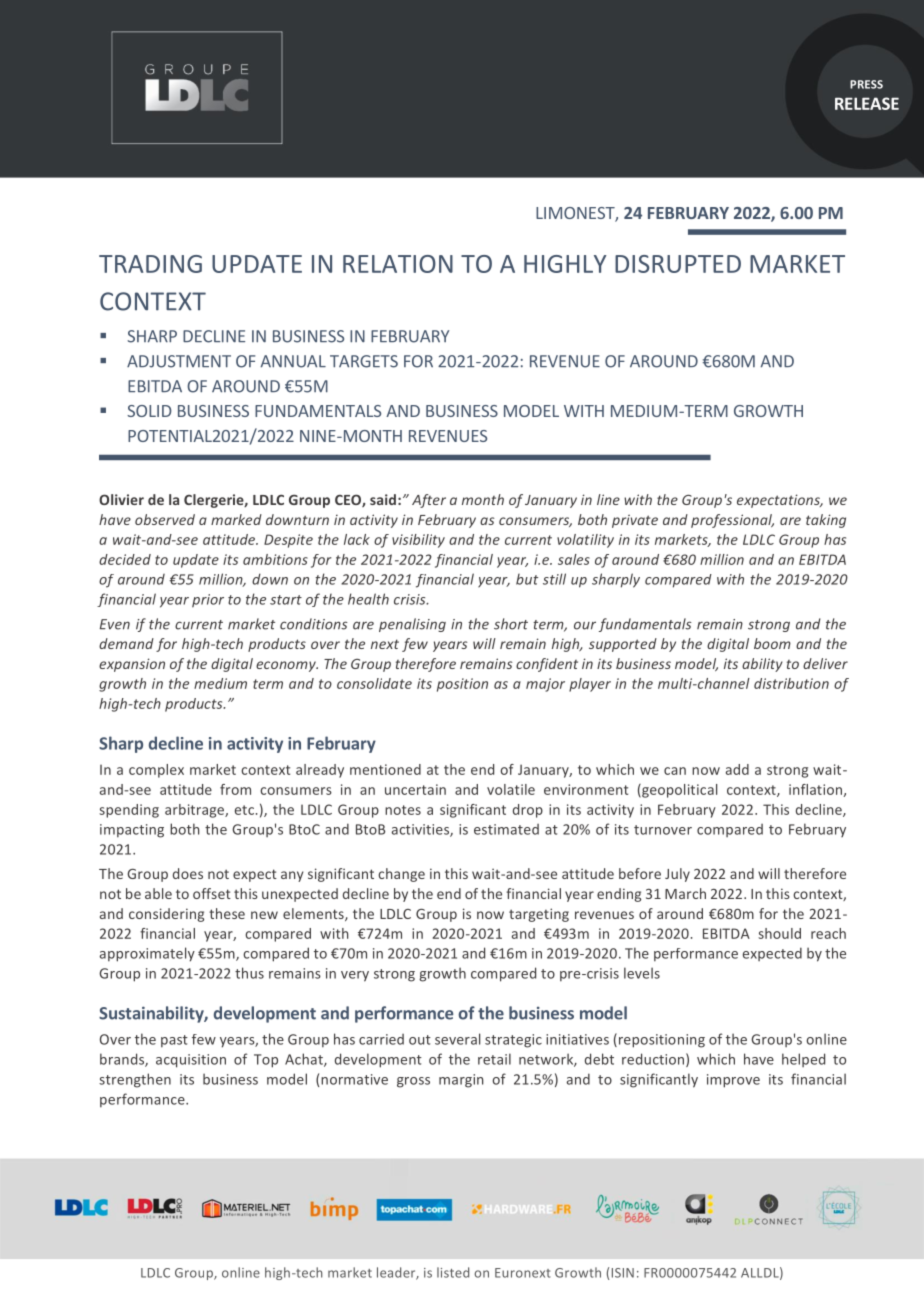  What do you see at coordinates (135, 1080) in the document?
I see `strengthen` at bounding box center [135, 1080].
